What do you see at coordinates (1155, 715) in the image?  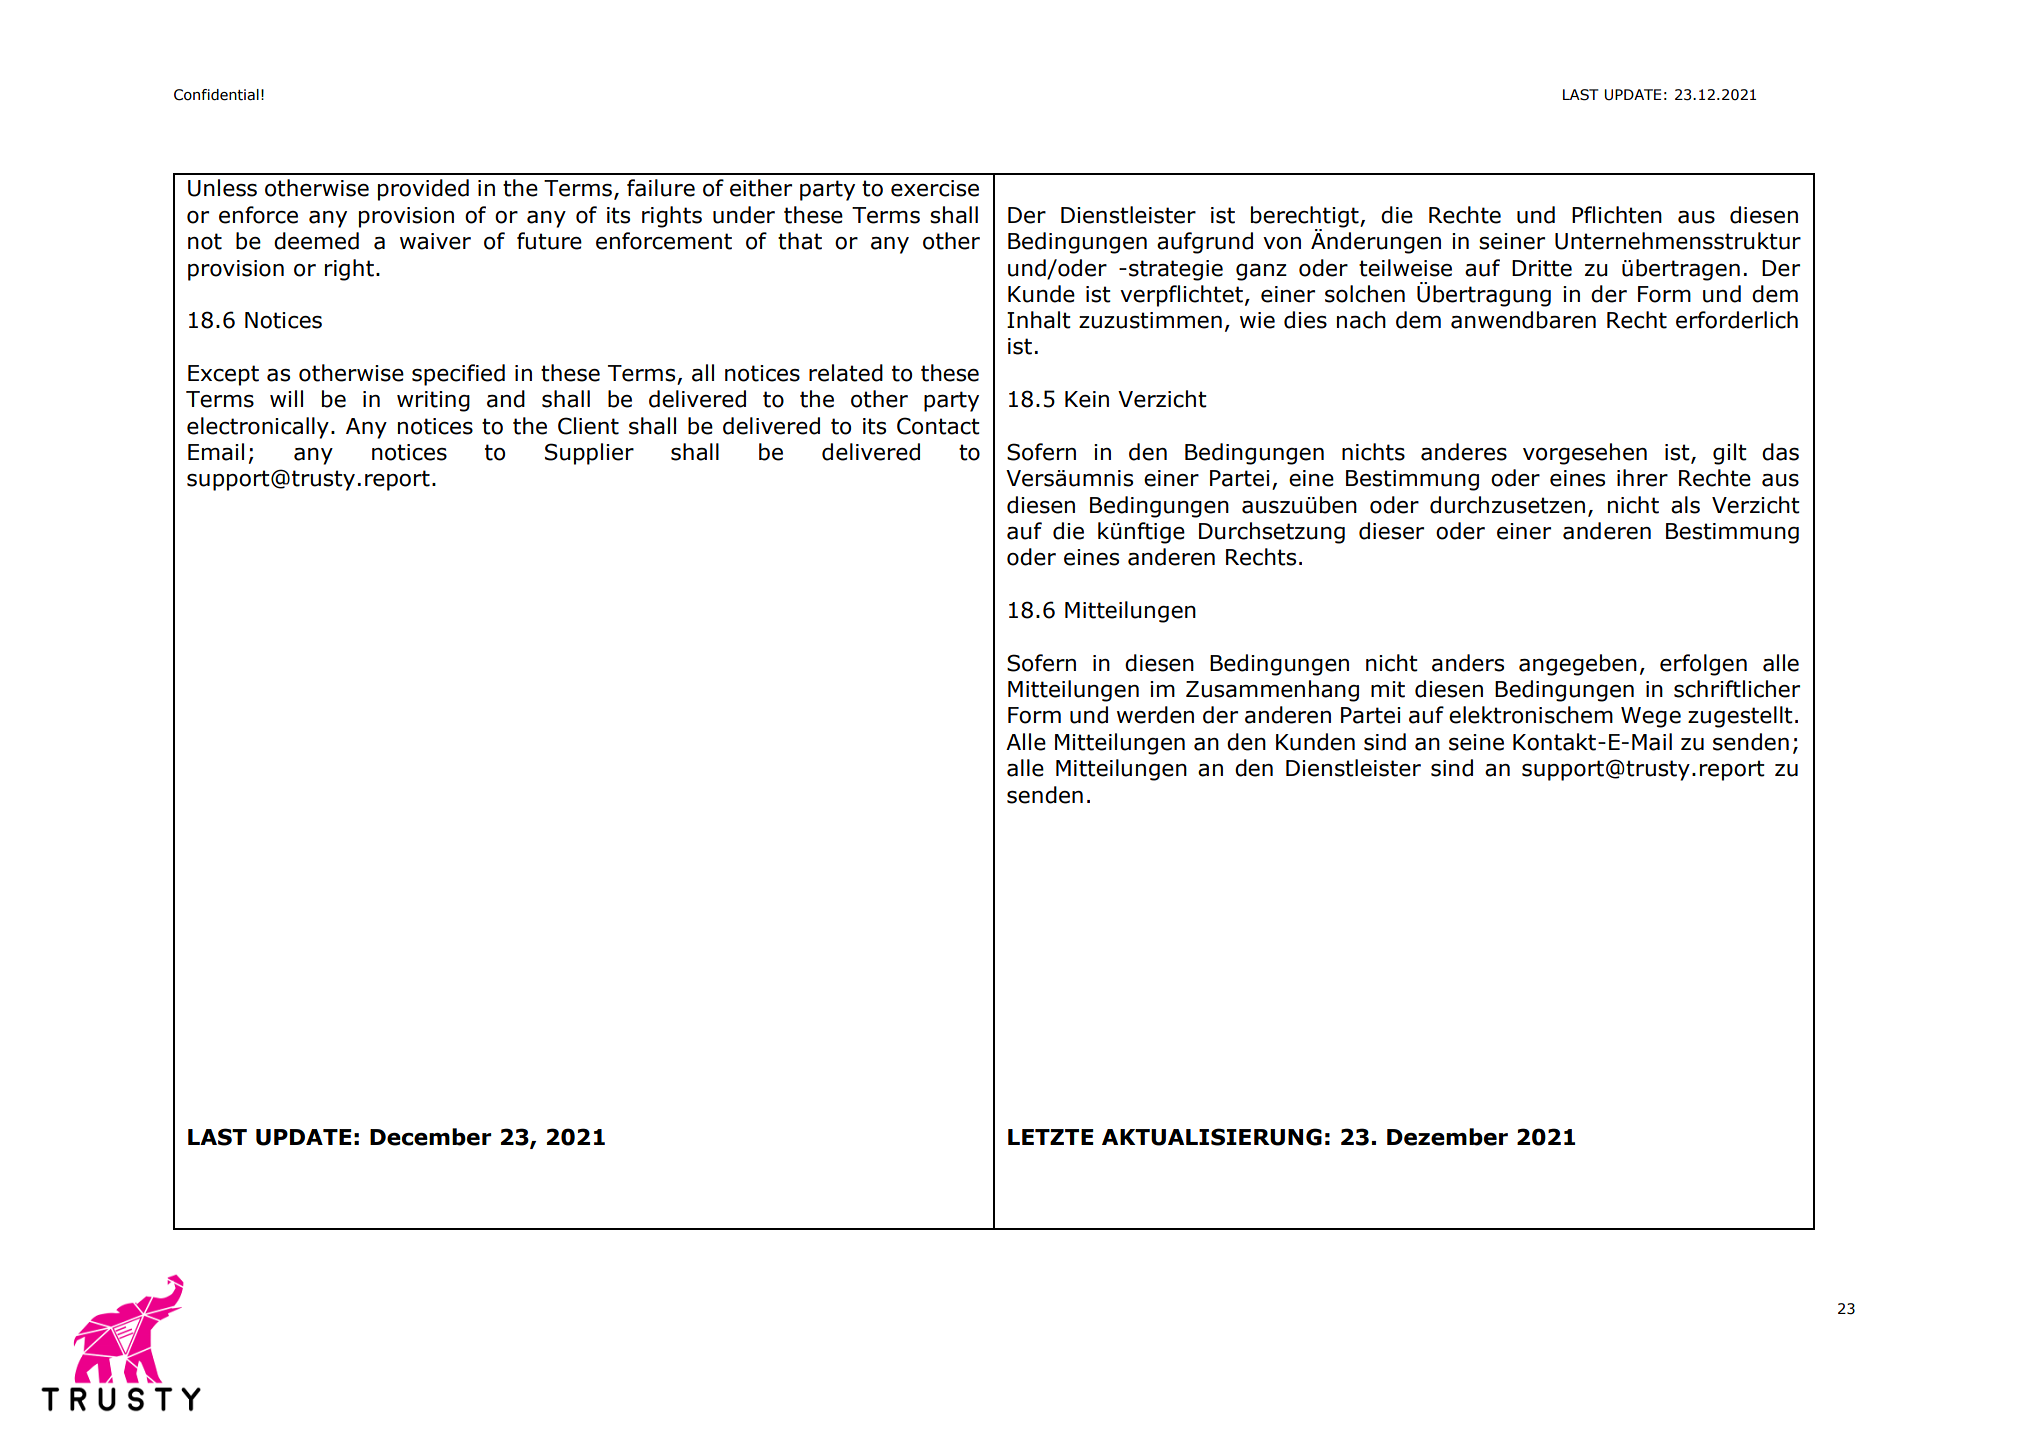 I see `werden` at bounding box center [1155, 715].
